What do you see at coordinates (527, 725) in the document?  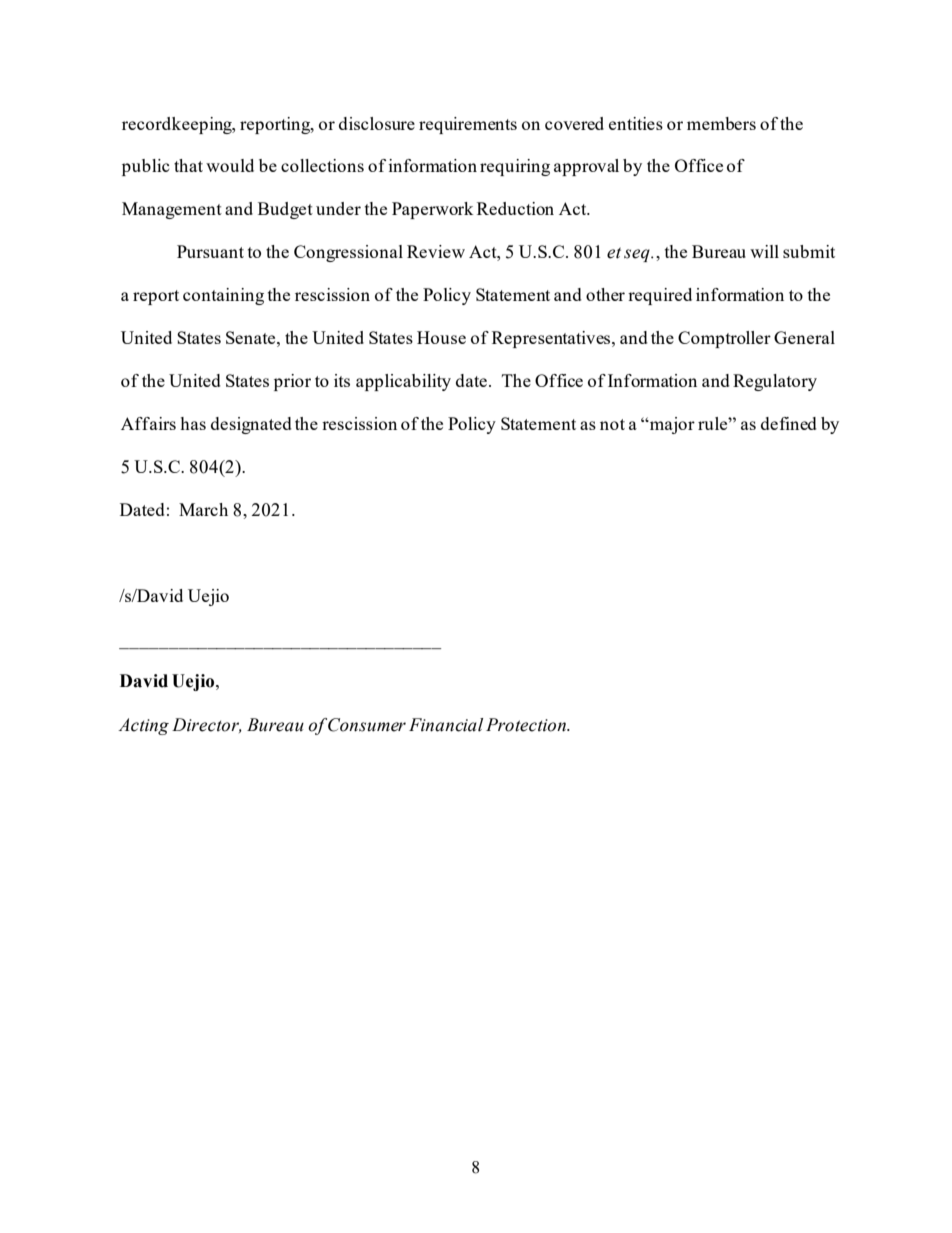 I see `Protection` at bounding box center [527, 725].
